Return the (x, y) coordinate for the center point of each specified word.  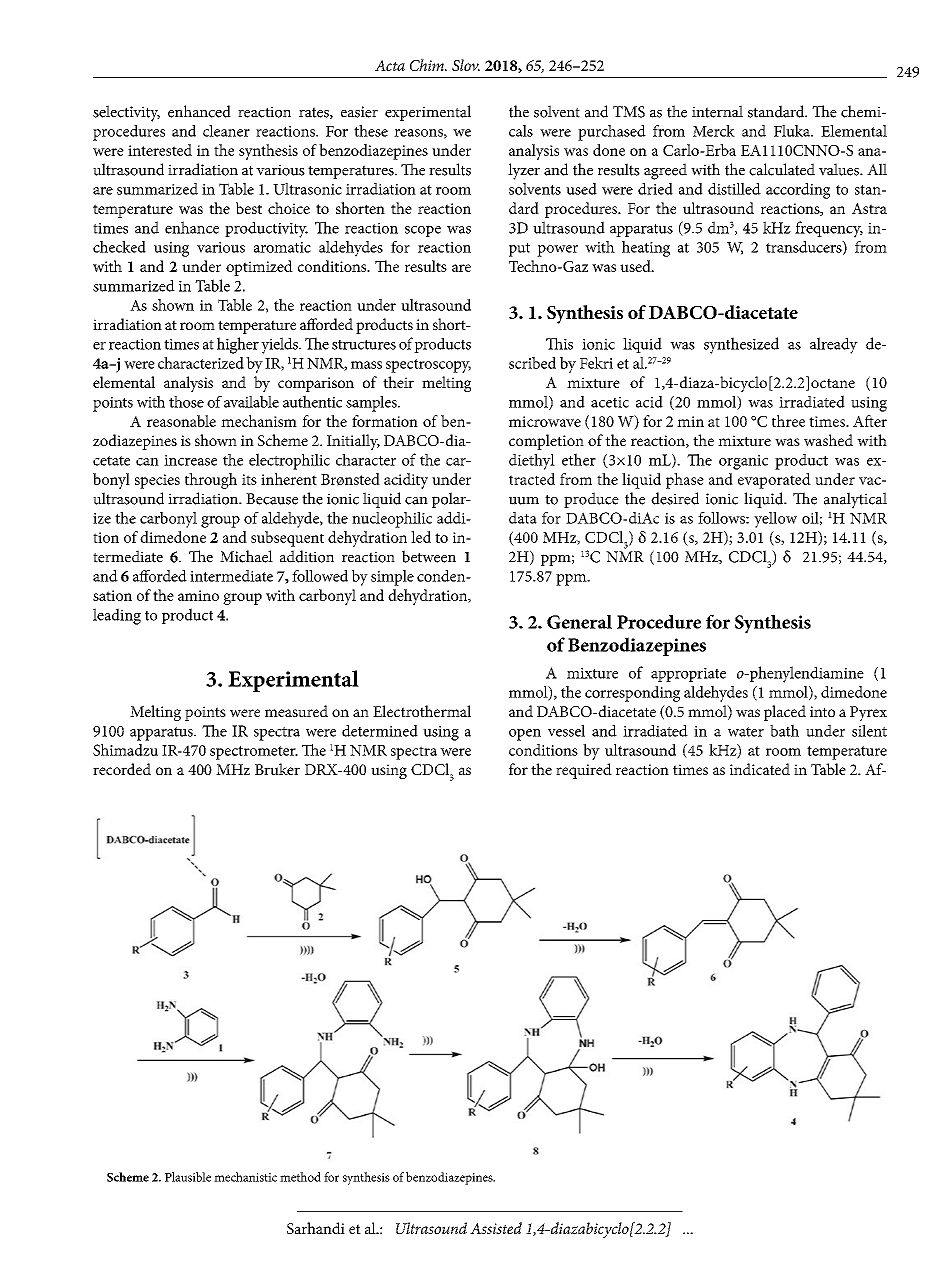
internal (717, 111)
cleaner (226, 131)
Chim (428, 65)
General (579, 622)
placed (785, 713)
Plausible (188, 1177)
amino (198, 595)
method (300, 1177)
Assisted (496, 1228)
